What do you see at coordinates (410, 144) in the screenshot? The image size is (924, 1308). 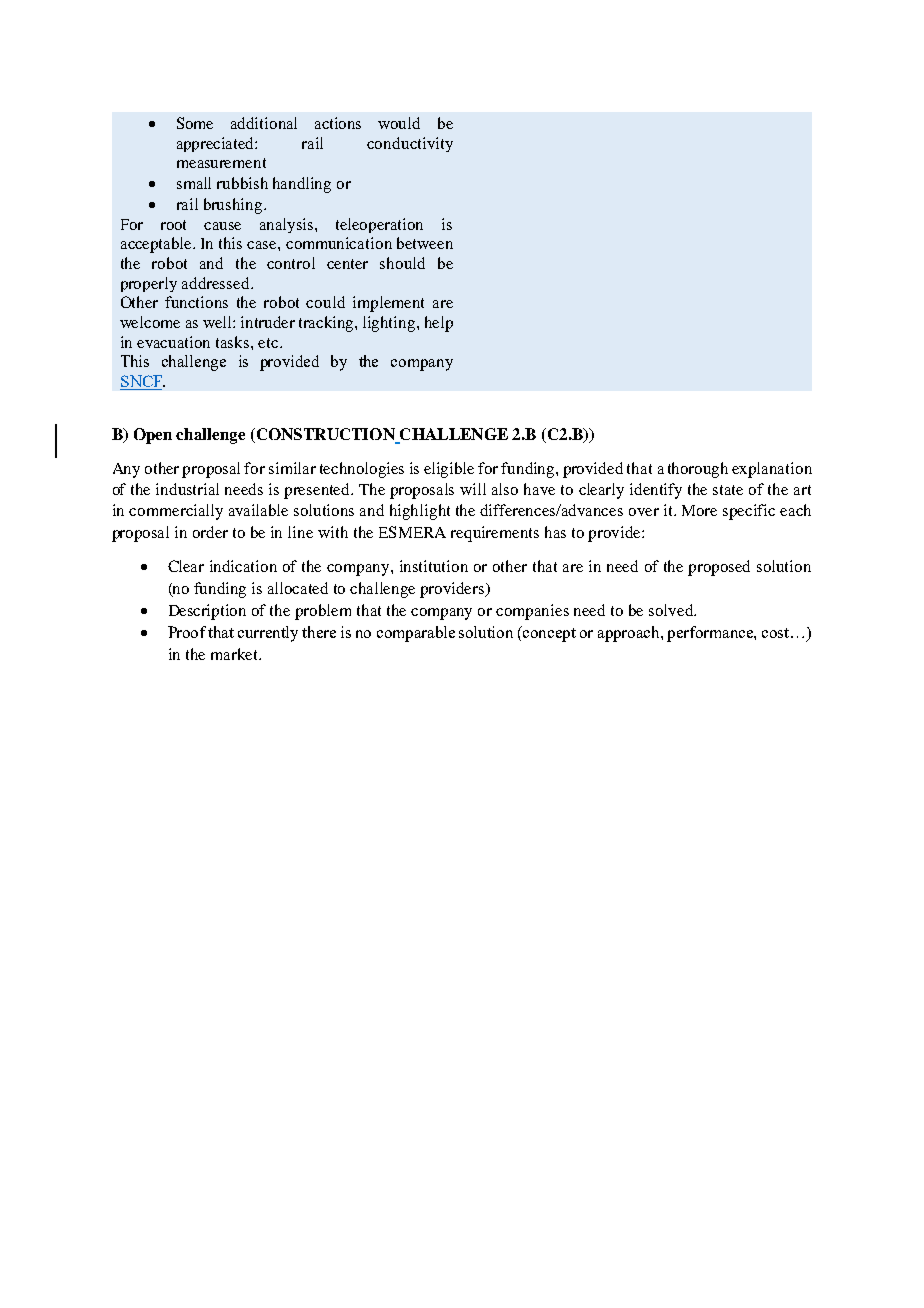 I see `conductivity` at bounding box center [410, 144].
